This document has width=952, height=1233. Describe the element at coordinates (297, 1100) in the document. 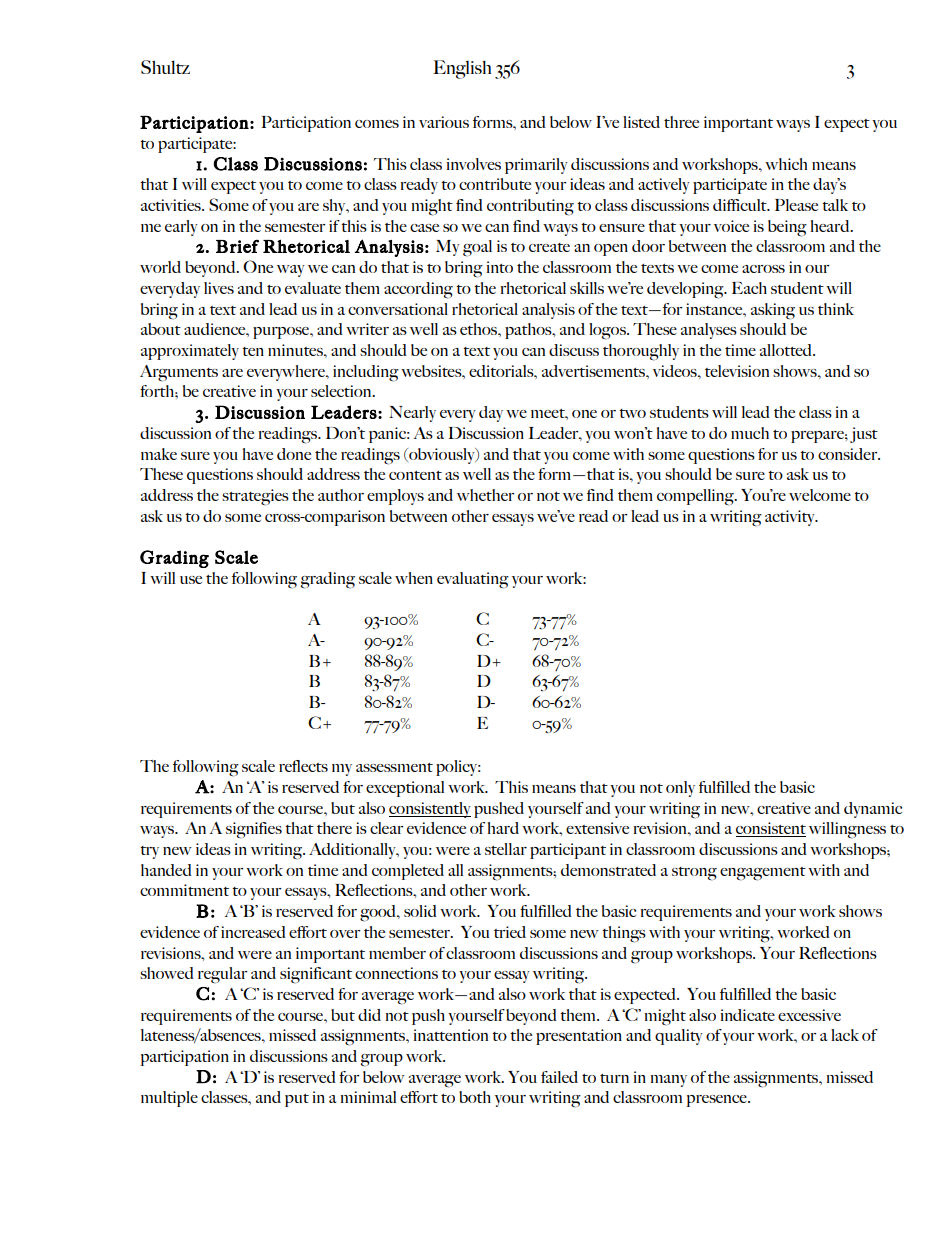

I see `put` at that location.
